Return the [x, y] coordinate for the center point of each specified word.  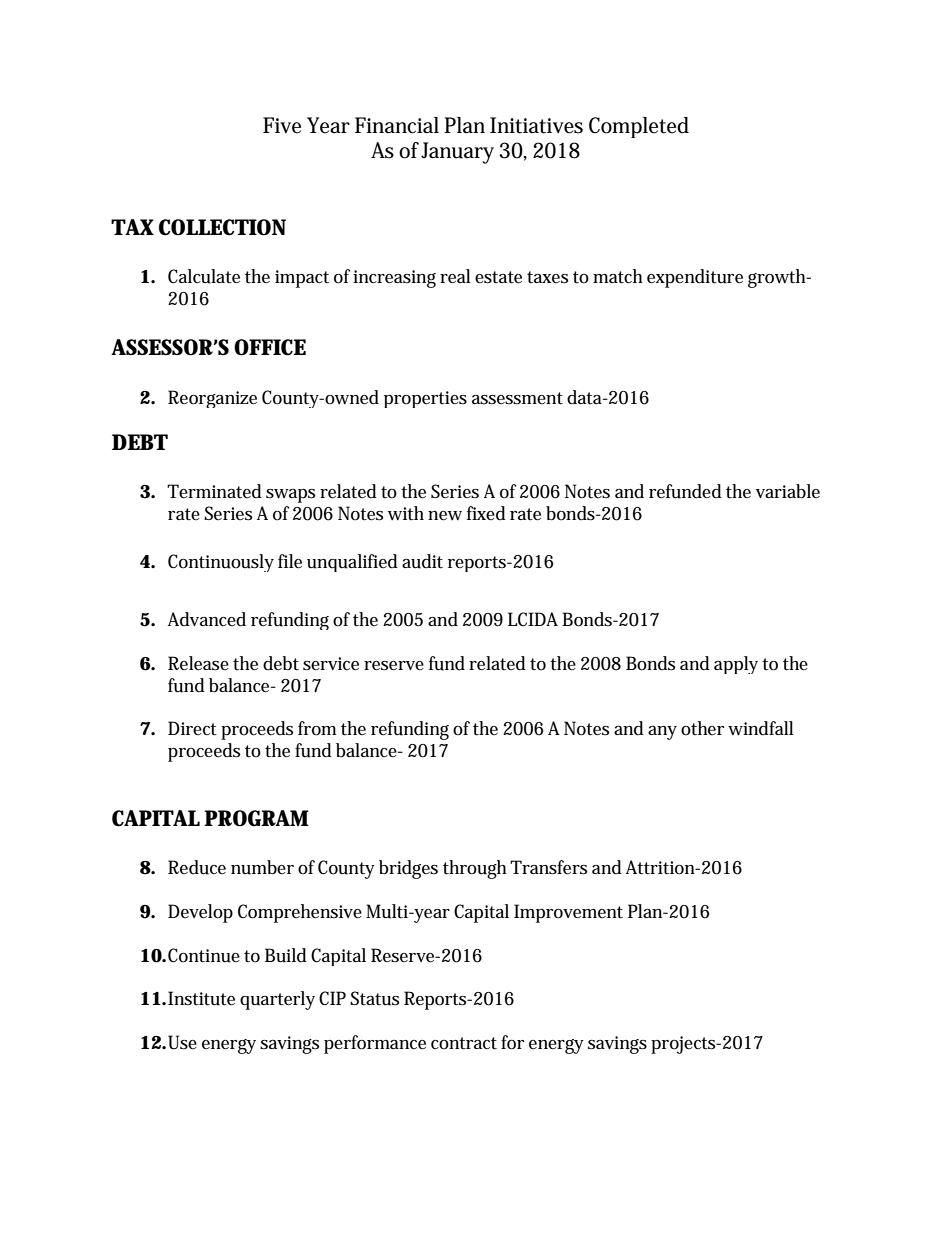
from [317, 728]
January [457, 153]
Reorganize [212, 399]
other [702, 728]
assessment [517, 398]
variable [788, 491]
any [662, 733]
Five [282, 125]
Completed [639, 127]
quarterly [277, 1000]
